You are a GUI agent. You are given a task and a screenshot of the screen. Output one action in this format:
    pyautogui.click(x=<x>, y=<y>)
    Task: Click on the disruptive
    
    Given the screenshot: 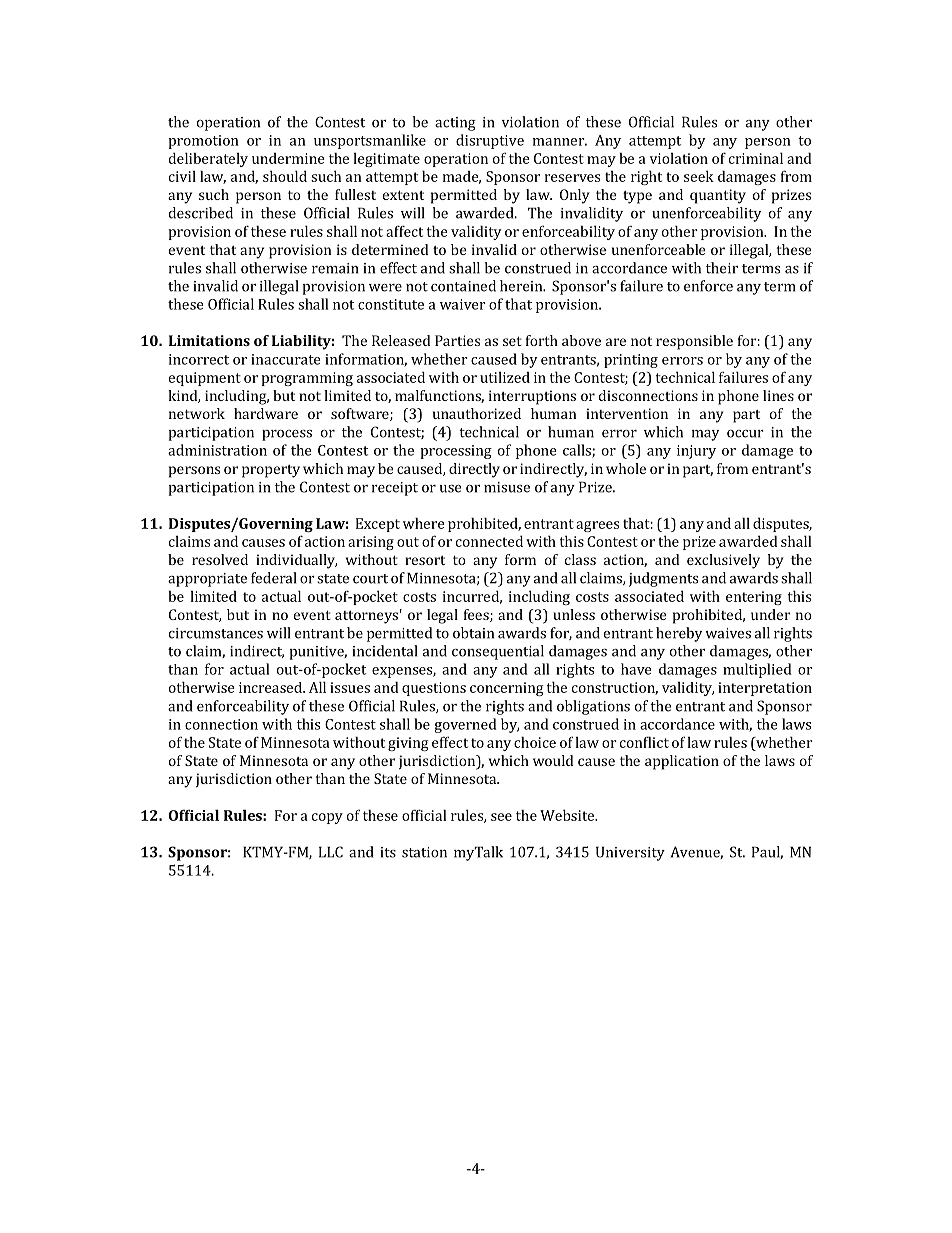 What is the action you would take?
    pyautogui.click(x=490, y=141)
